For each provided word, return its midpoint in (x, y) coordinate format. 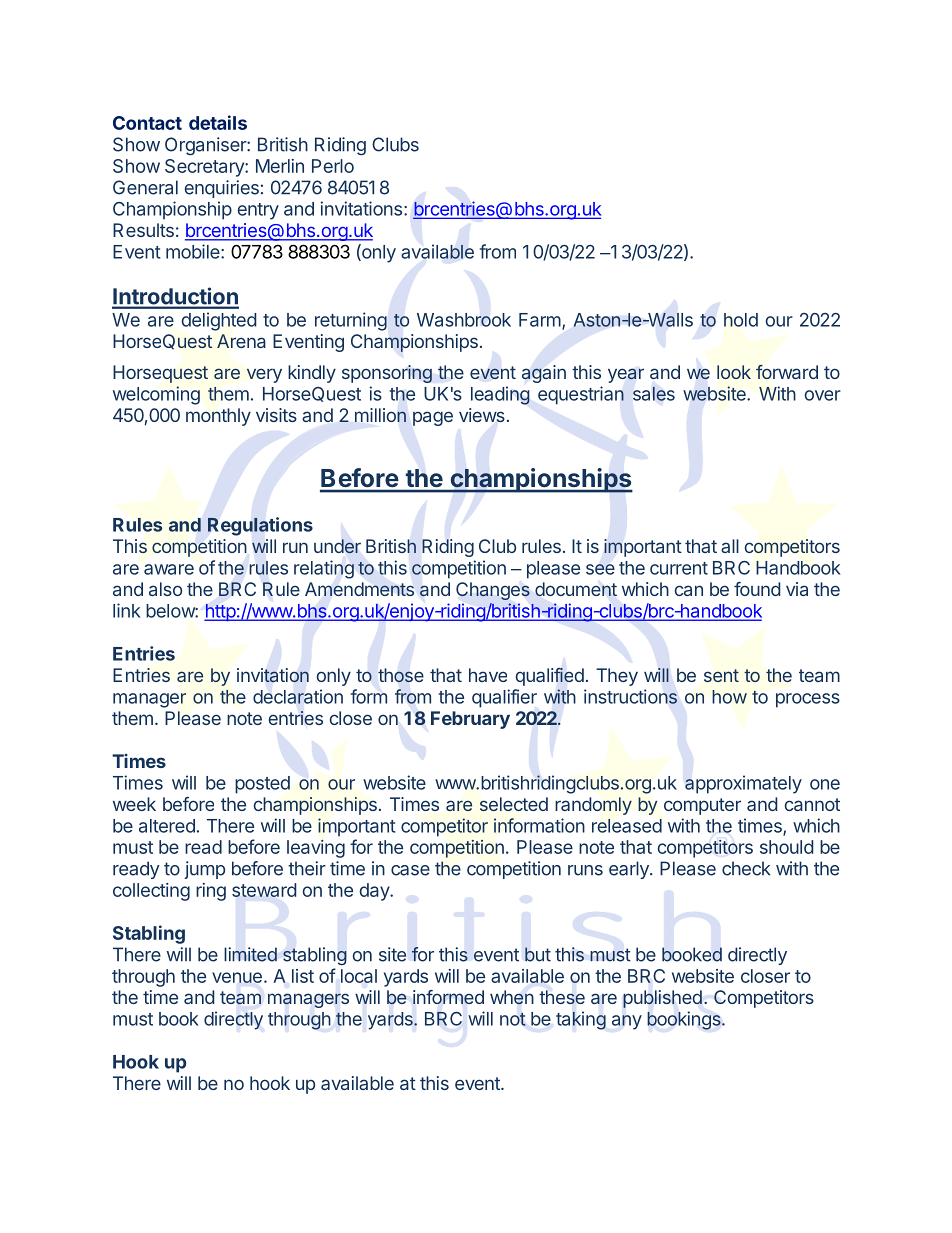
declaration (298, 696)
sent (721, 675)
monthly (218, 417)
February (470, 720)
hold (741, 320)
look (734, 372)
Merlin (280, 166)
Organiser (206, 146)
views (482, 415)
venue (237, 977)
